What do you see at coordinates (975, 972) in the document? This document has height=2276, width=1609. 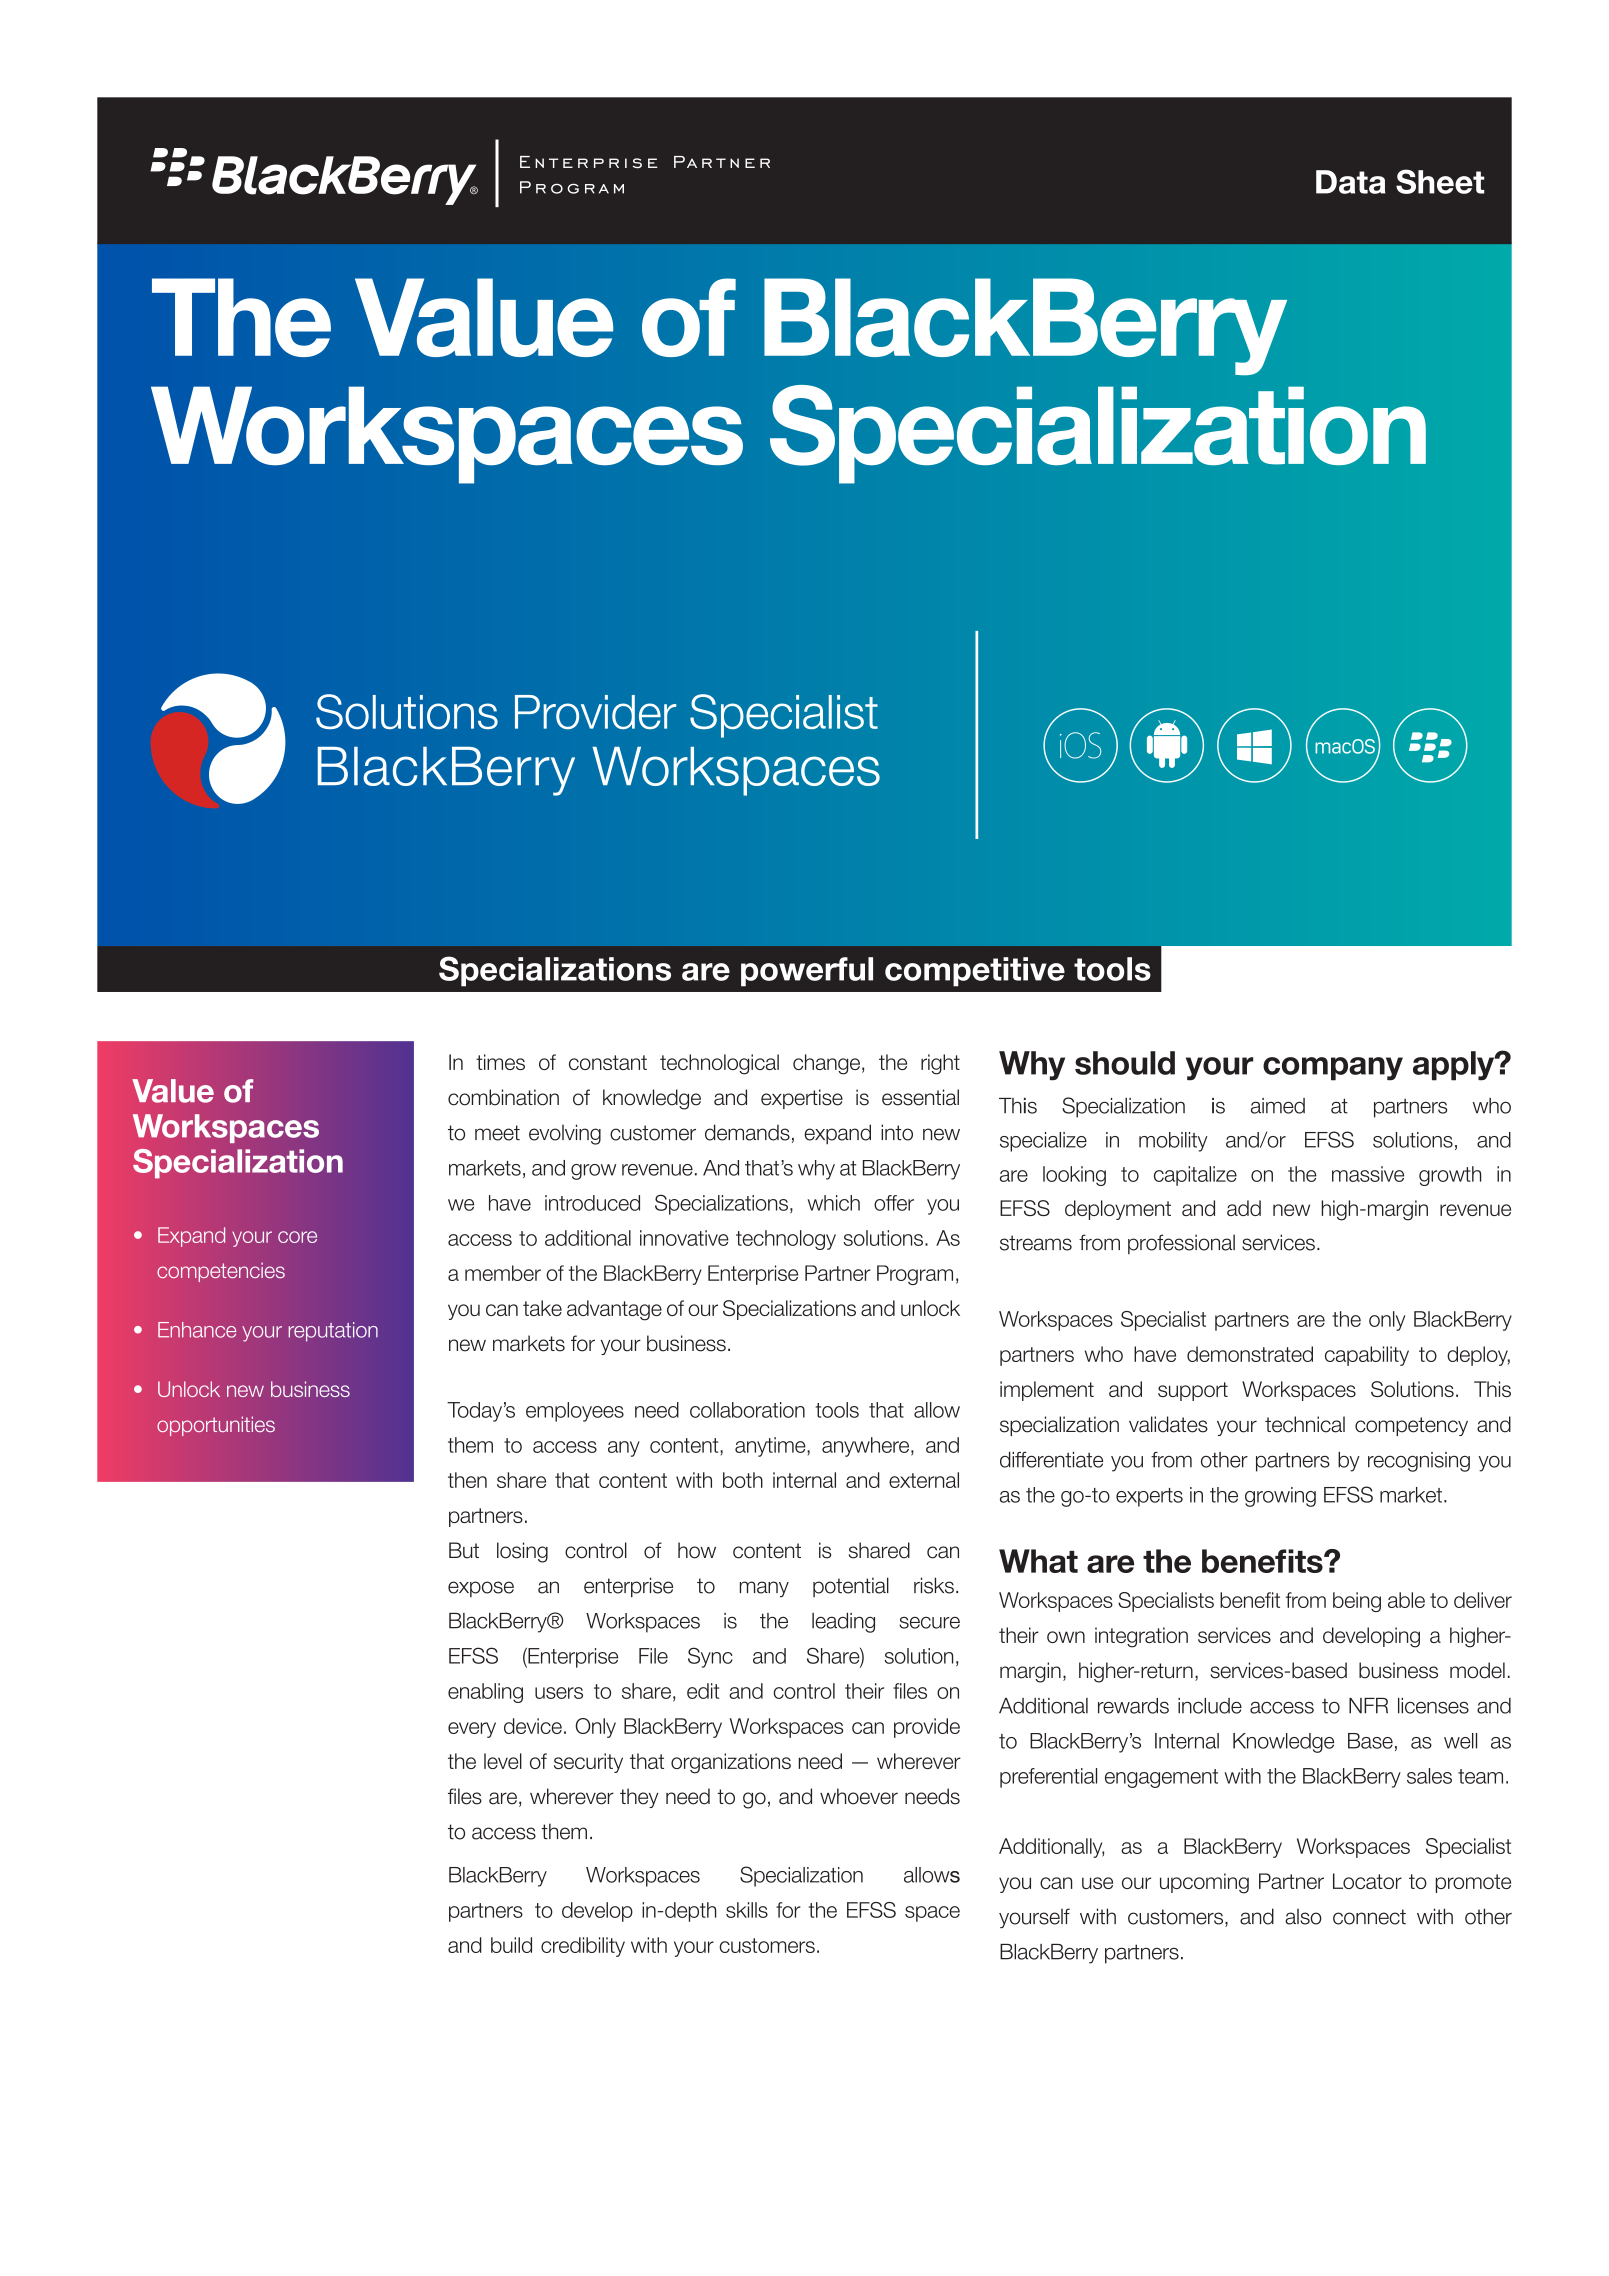 I see `competitive` at bounding box center [975, 972].
